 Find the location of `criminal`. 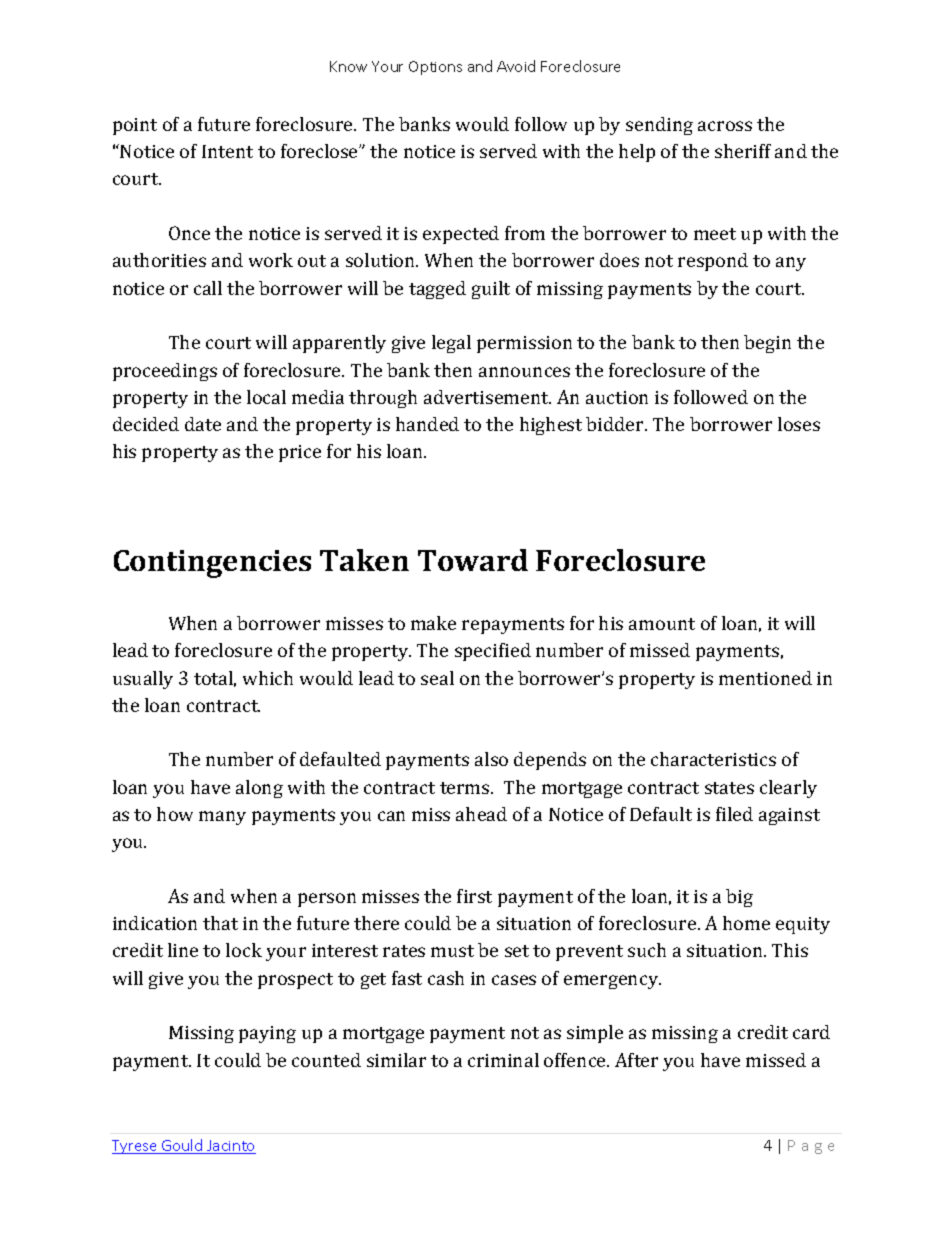

criminal is located at coordinates (503, 1060).
